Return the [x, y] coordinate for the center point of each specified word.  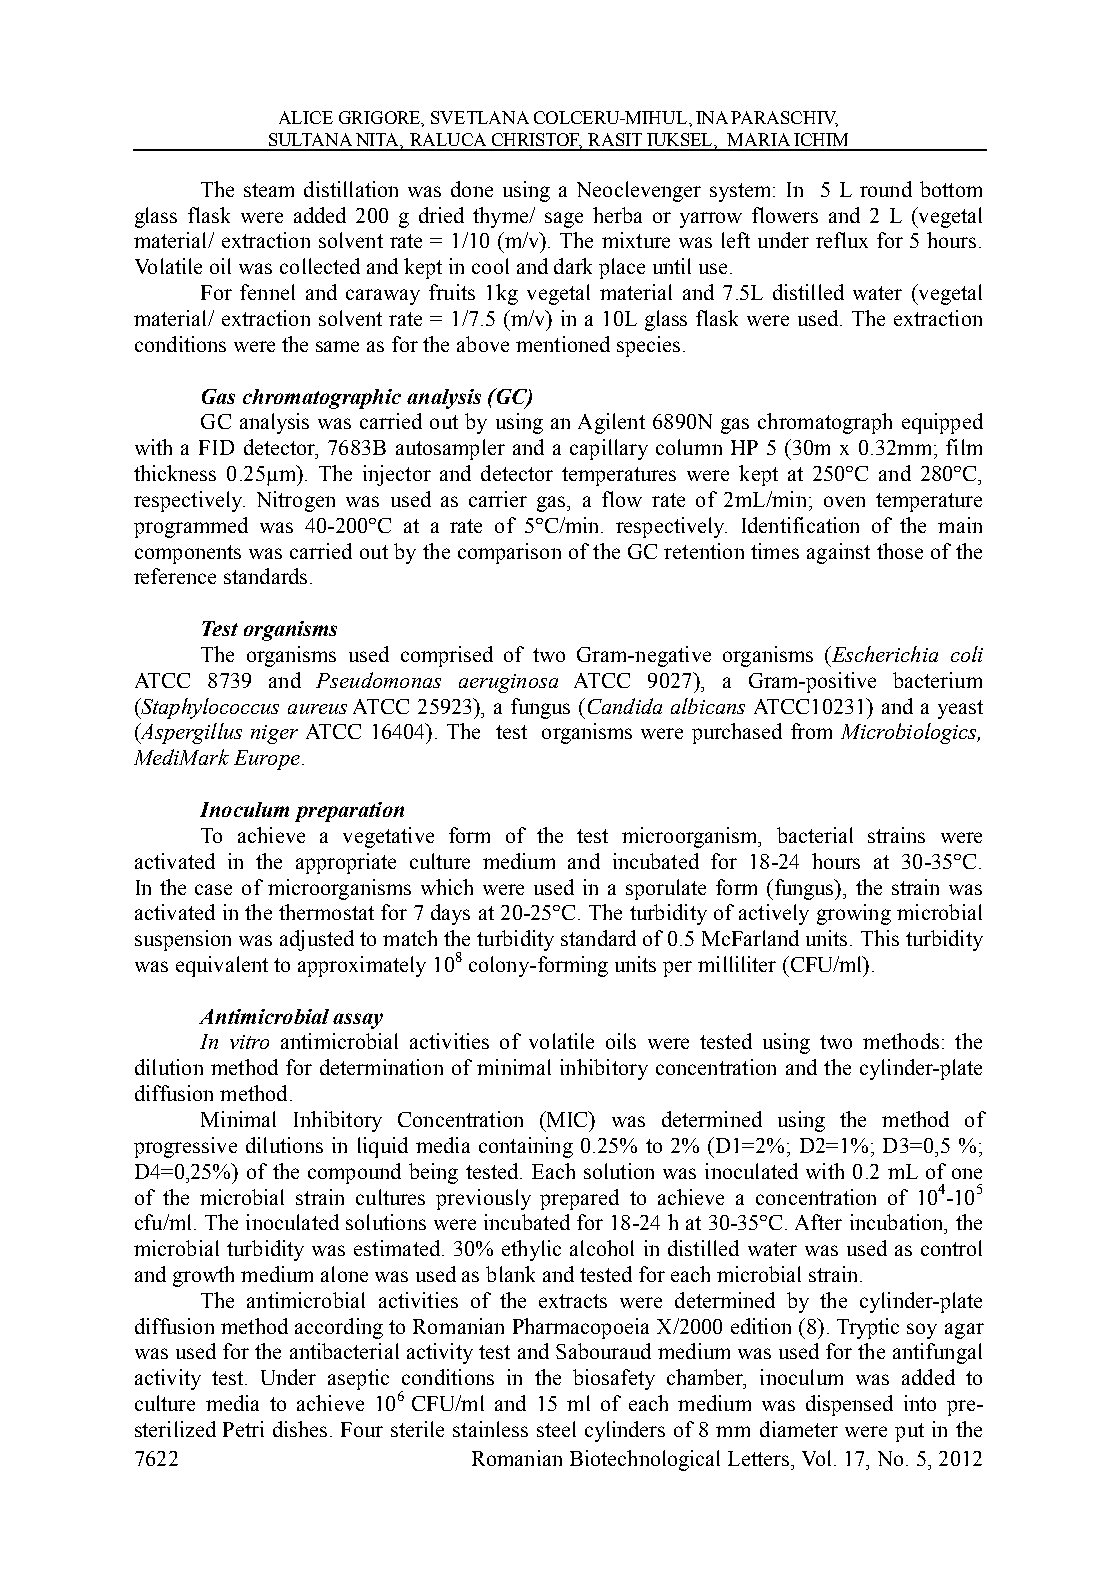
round [886, 189]
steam [269, 190]
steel [556, 1429]
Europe [267, 760]
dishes [302, 1429]
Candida [625, 706]
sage [564, 220]
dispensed [849, 1405]
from [811, 731]
